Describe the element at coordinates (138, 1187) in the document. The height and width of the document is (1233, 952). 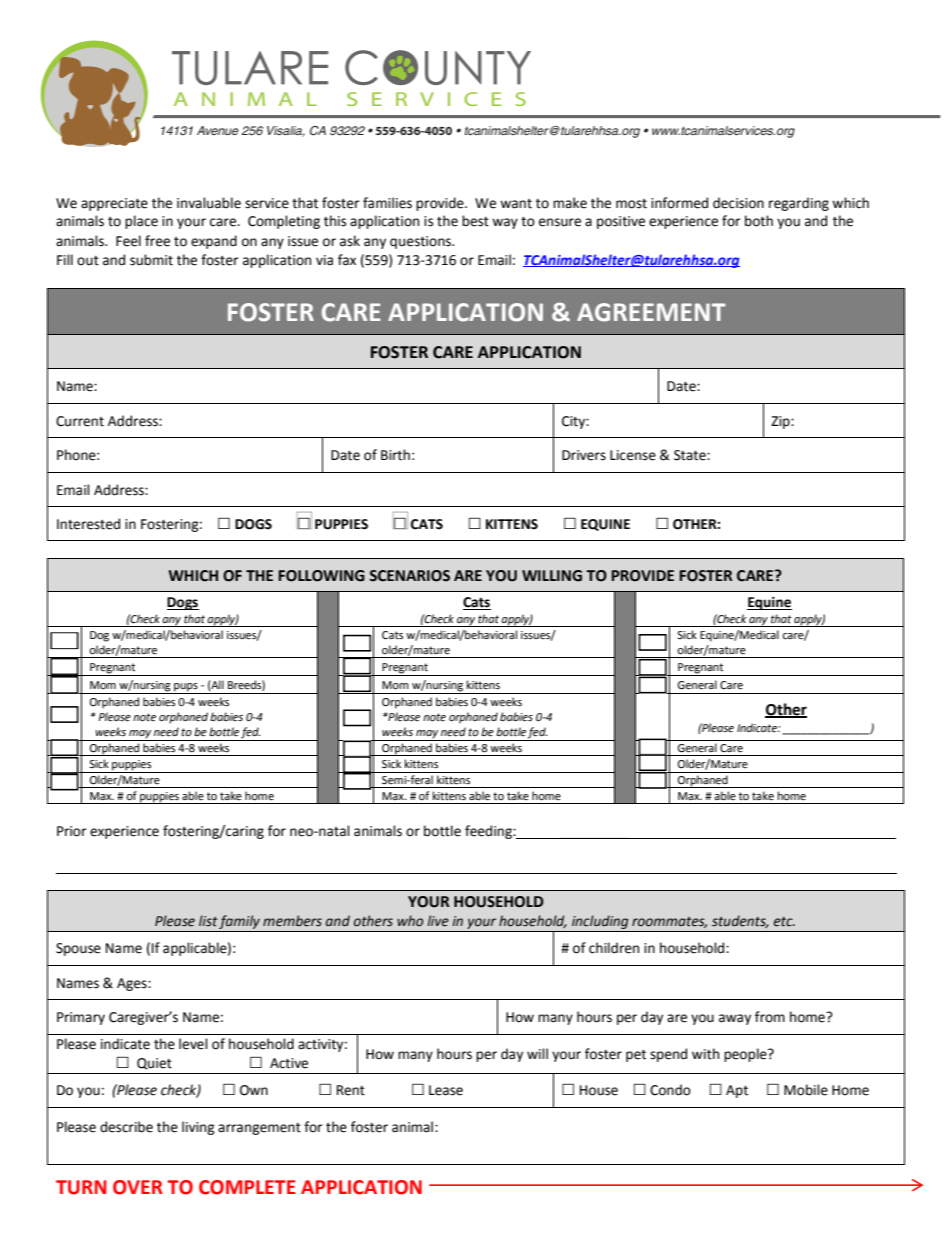
I see `OVER` at that location.
